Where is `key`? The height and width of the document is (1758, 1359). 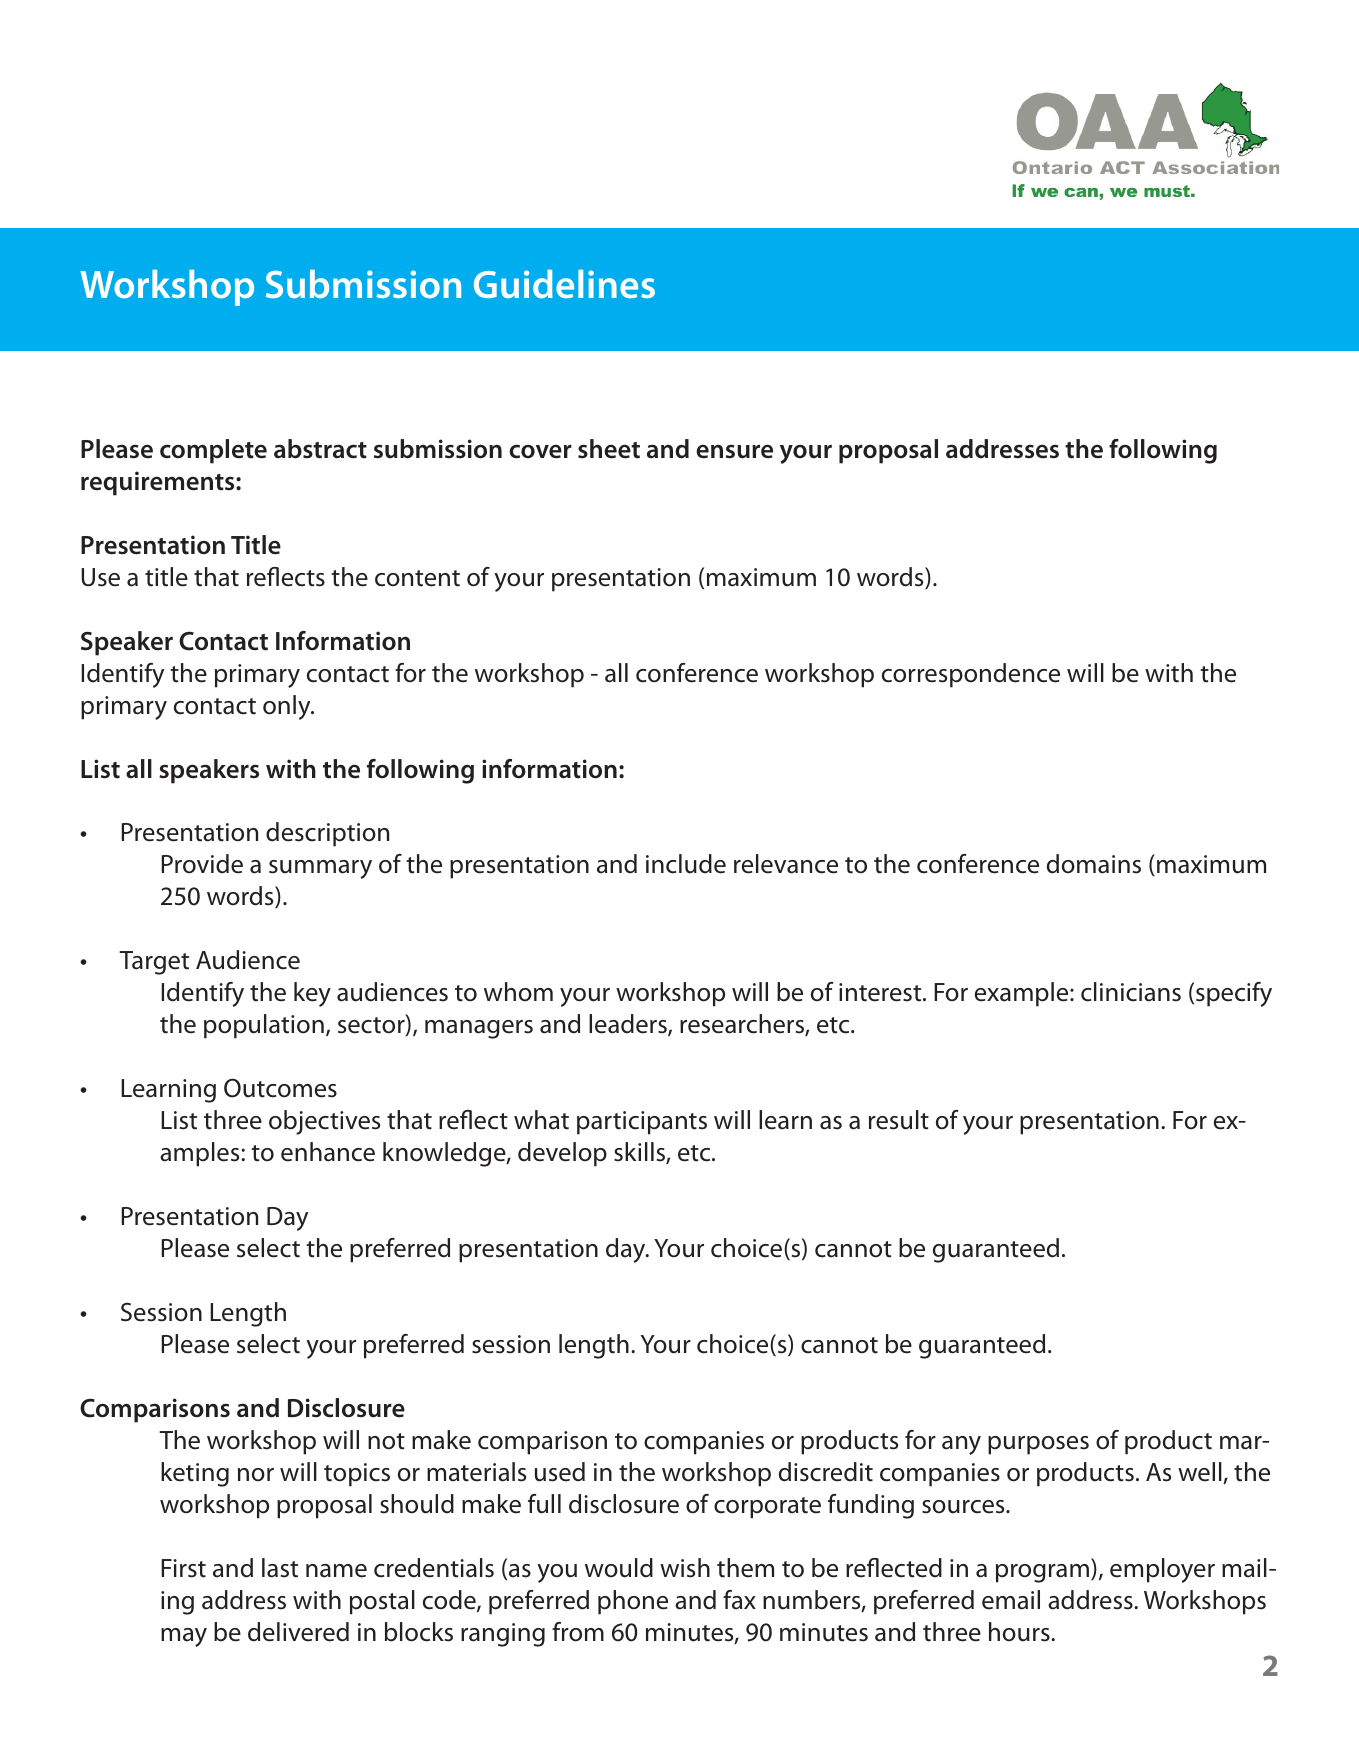 key is located at coordinates (312, 994).
